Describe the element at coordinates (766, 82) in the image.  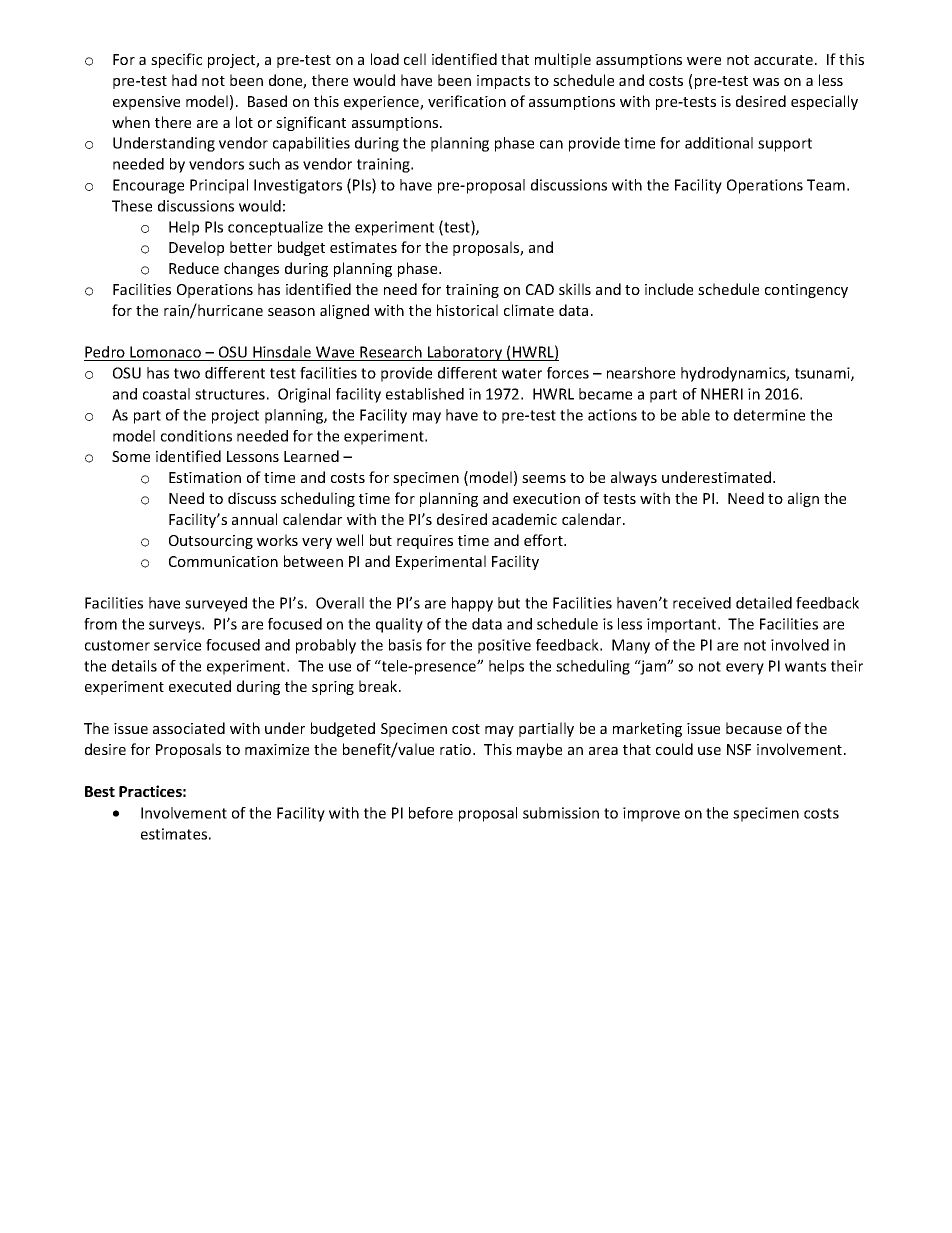
I see `was` at that location.
